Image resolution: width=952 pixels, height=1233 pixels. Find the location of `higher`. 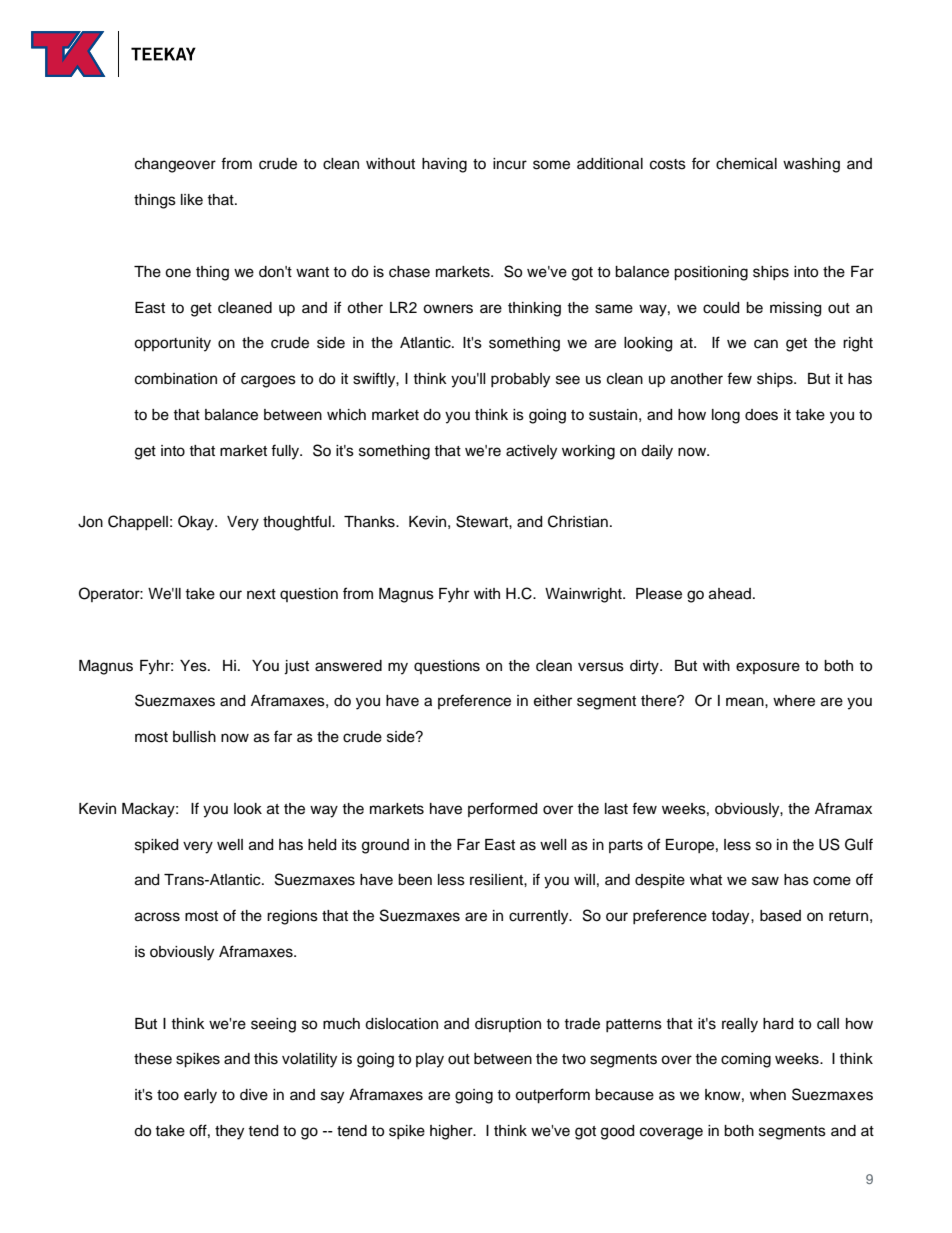

higher is located at coordinates (452, 1132).
